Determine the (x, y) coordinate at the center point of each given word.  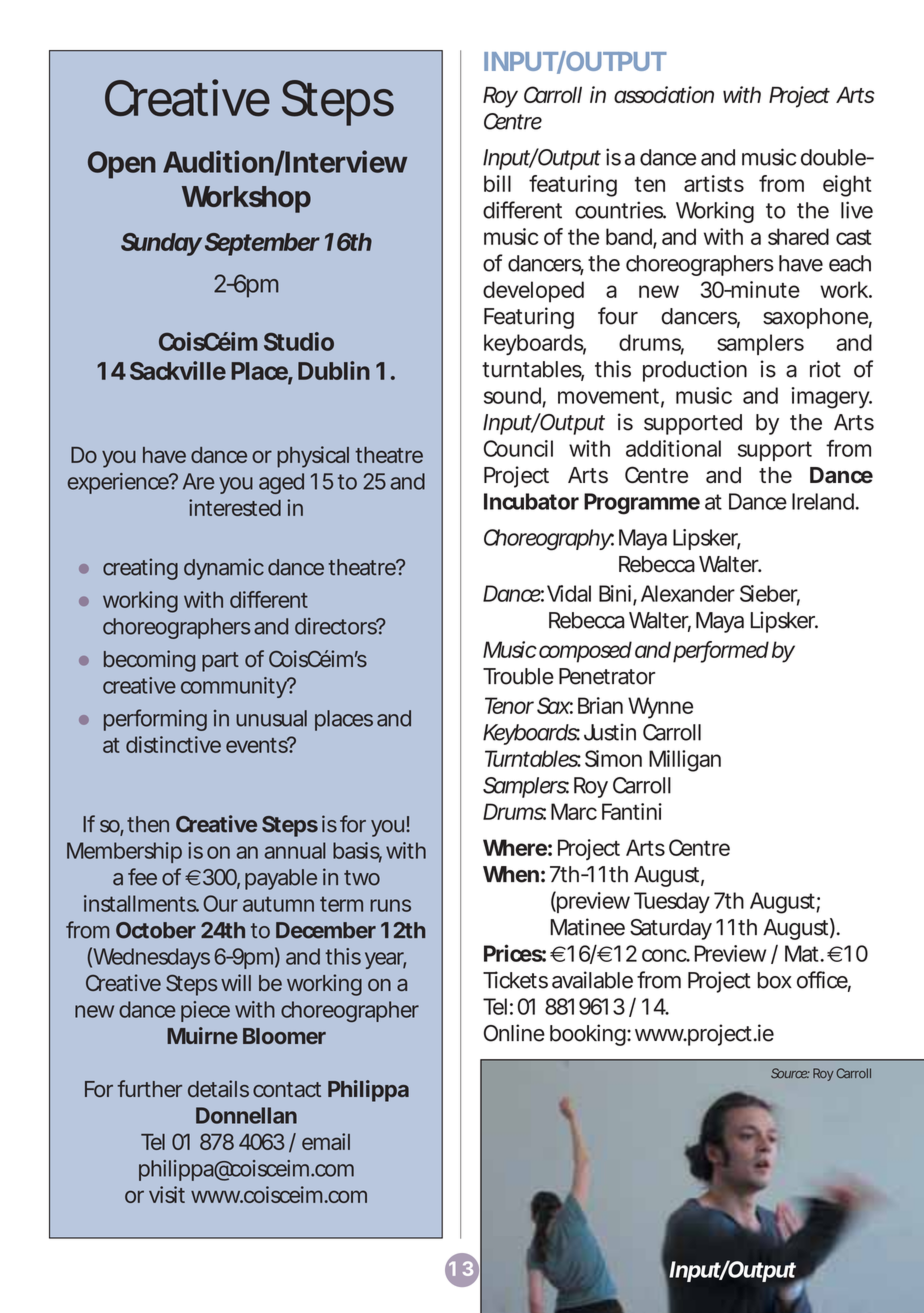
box (775, 980)
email (326, 1141)
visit (167, 1194)
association (664, 94)
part (220, 662)
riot (825, 369)
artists (714, 183)
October (156, 930)
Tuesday (672, 902)
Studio (299, 341)
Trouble (518, 676)
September (262, 244)
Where (515, 847)
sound (512, 395)
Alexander (688, 593)
